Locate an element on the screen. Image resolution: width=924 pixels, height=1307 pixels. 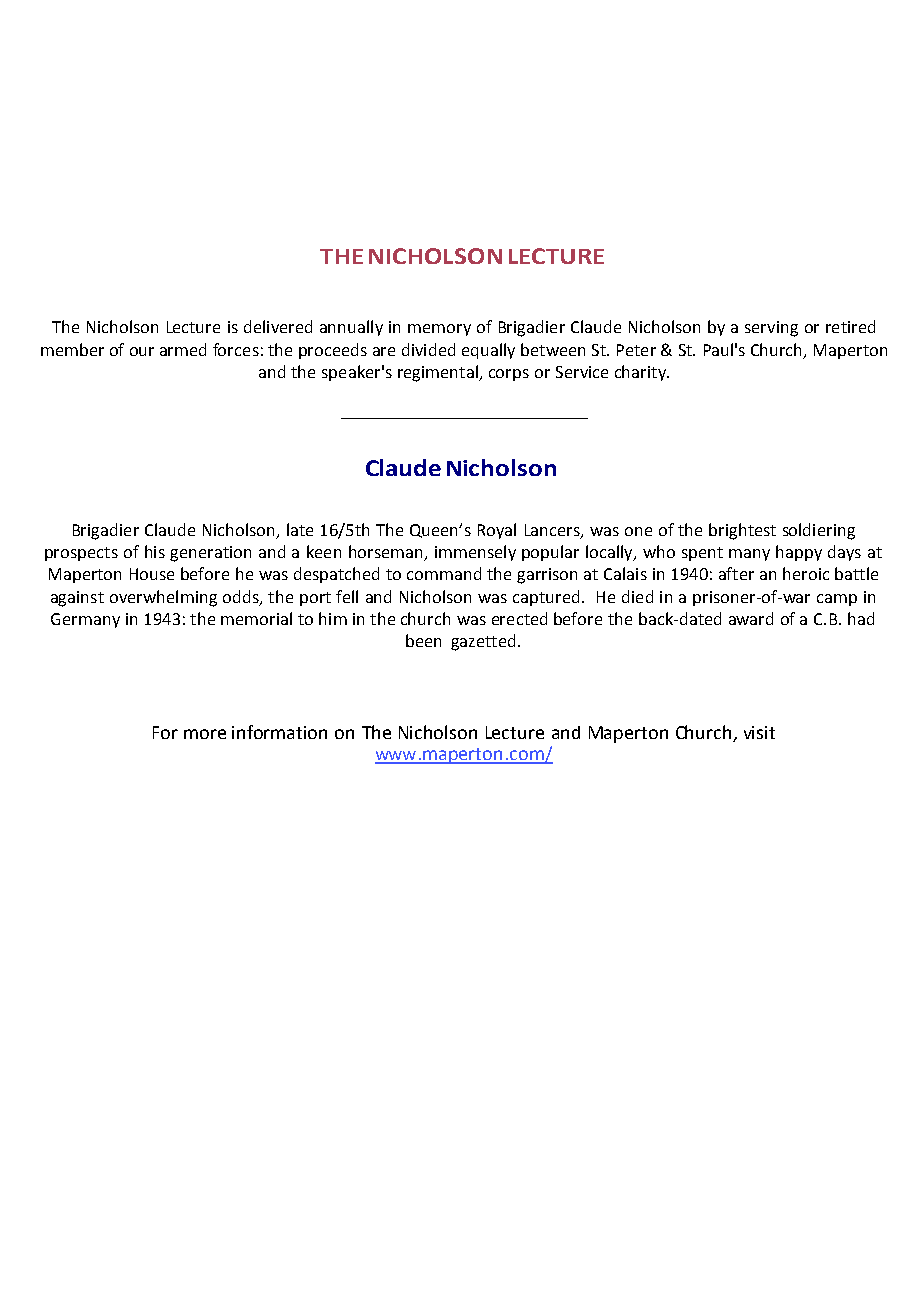
more is located at coordinates (205, 734).
